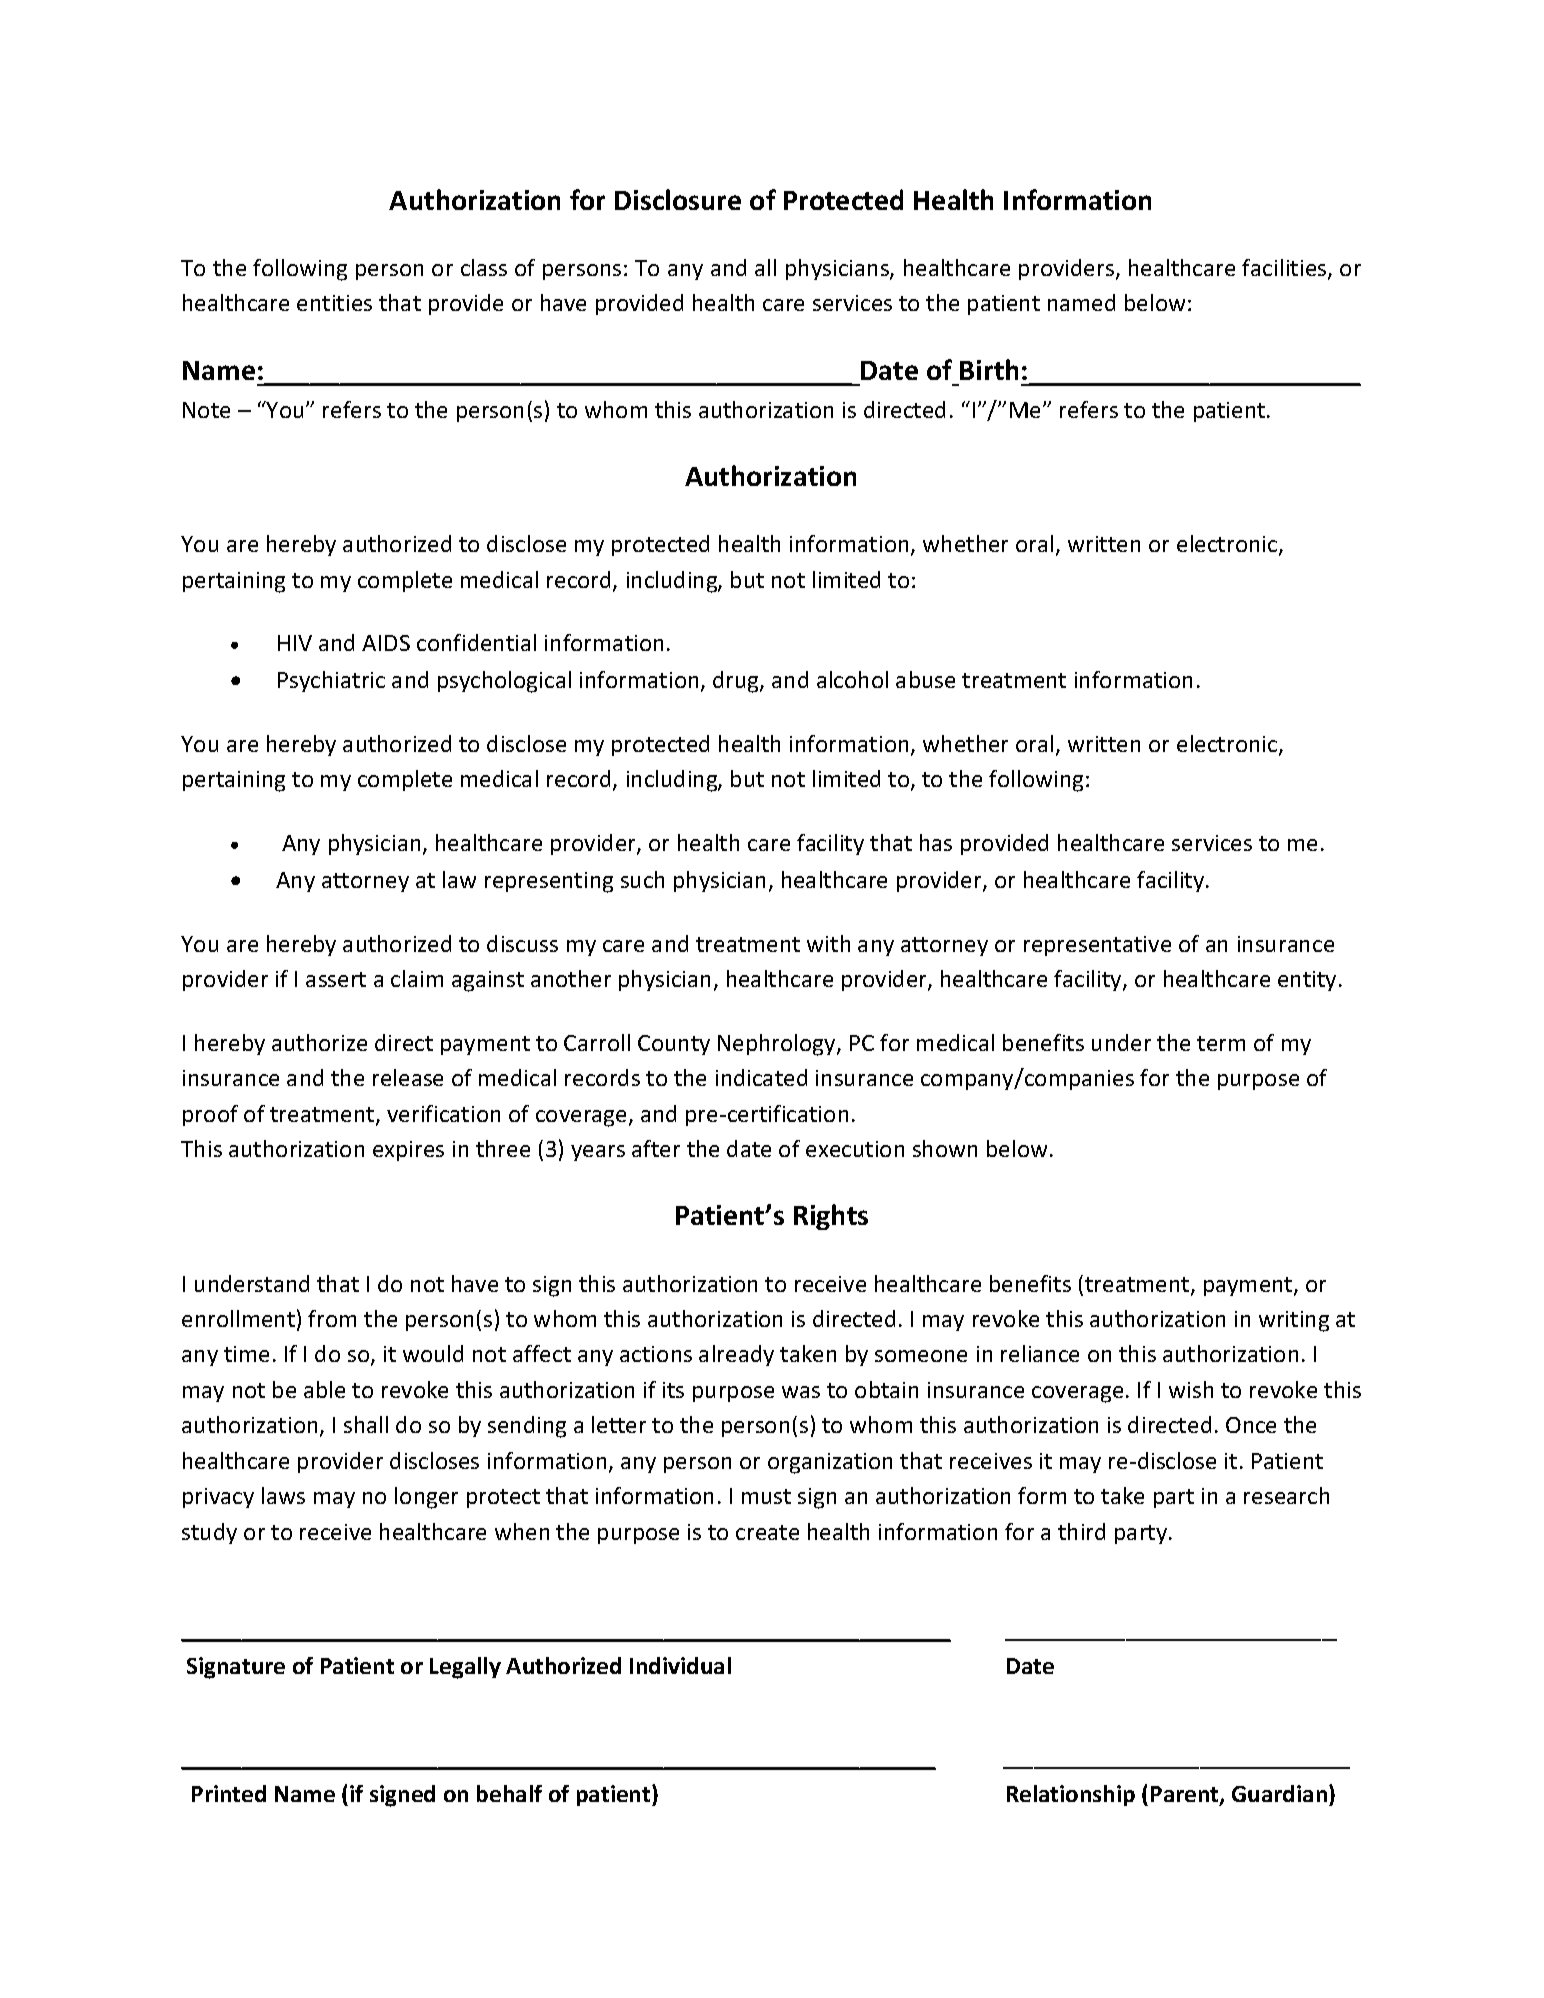 The height and width of the screenshot is (1998, 1544). Describe the element at coordinates (229, 1793) in the screenshot. I see `Printed` at that location.
